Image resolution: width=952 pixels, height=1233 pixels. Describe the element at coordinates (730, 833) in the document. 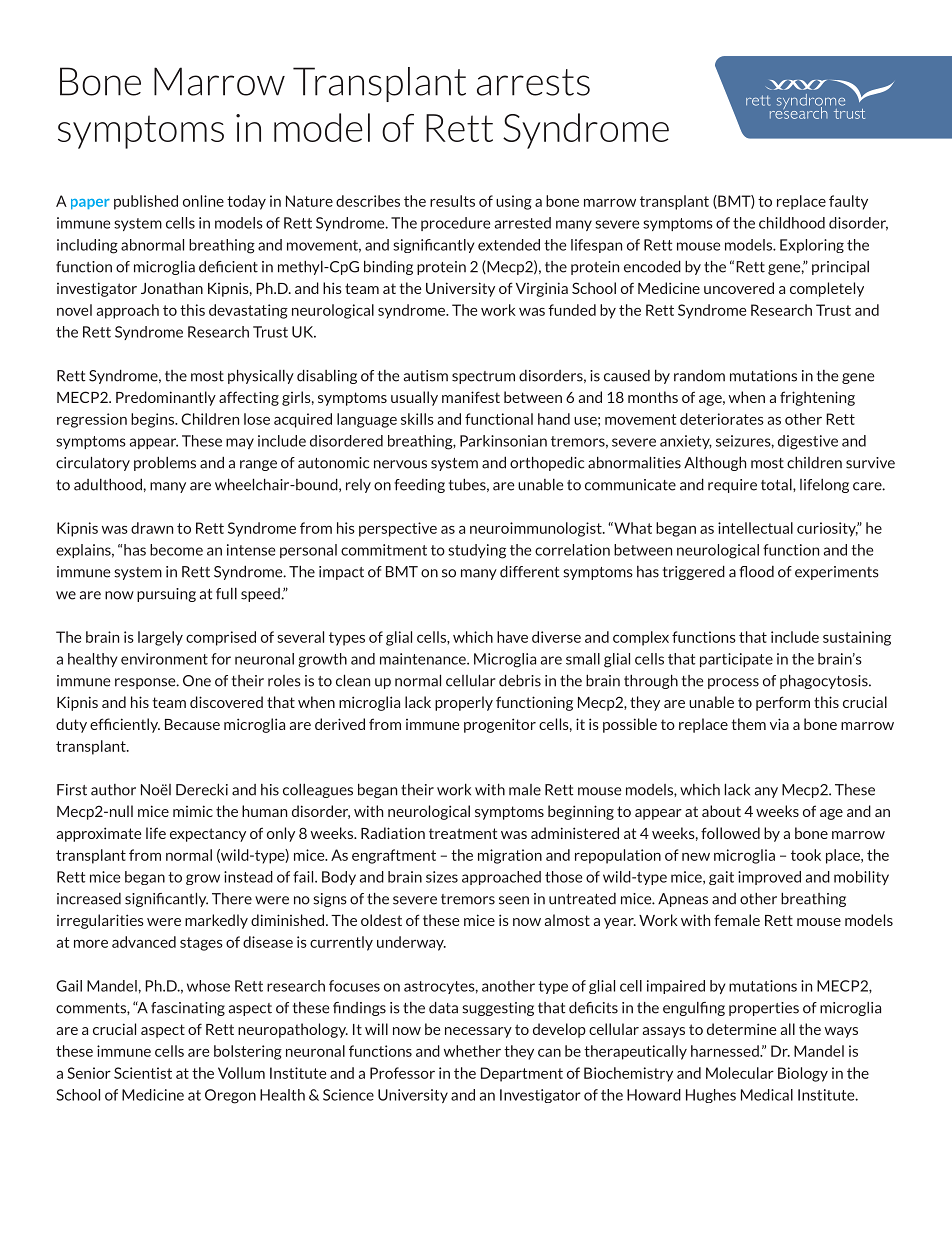

I see `followed` at that location.
